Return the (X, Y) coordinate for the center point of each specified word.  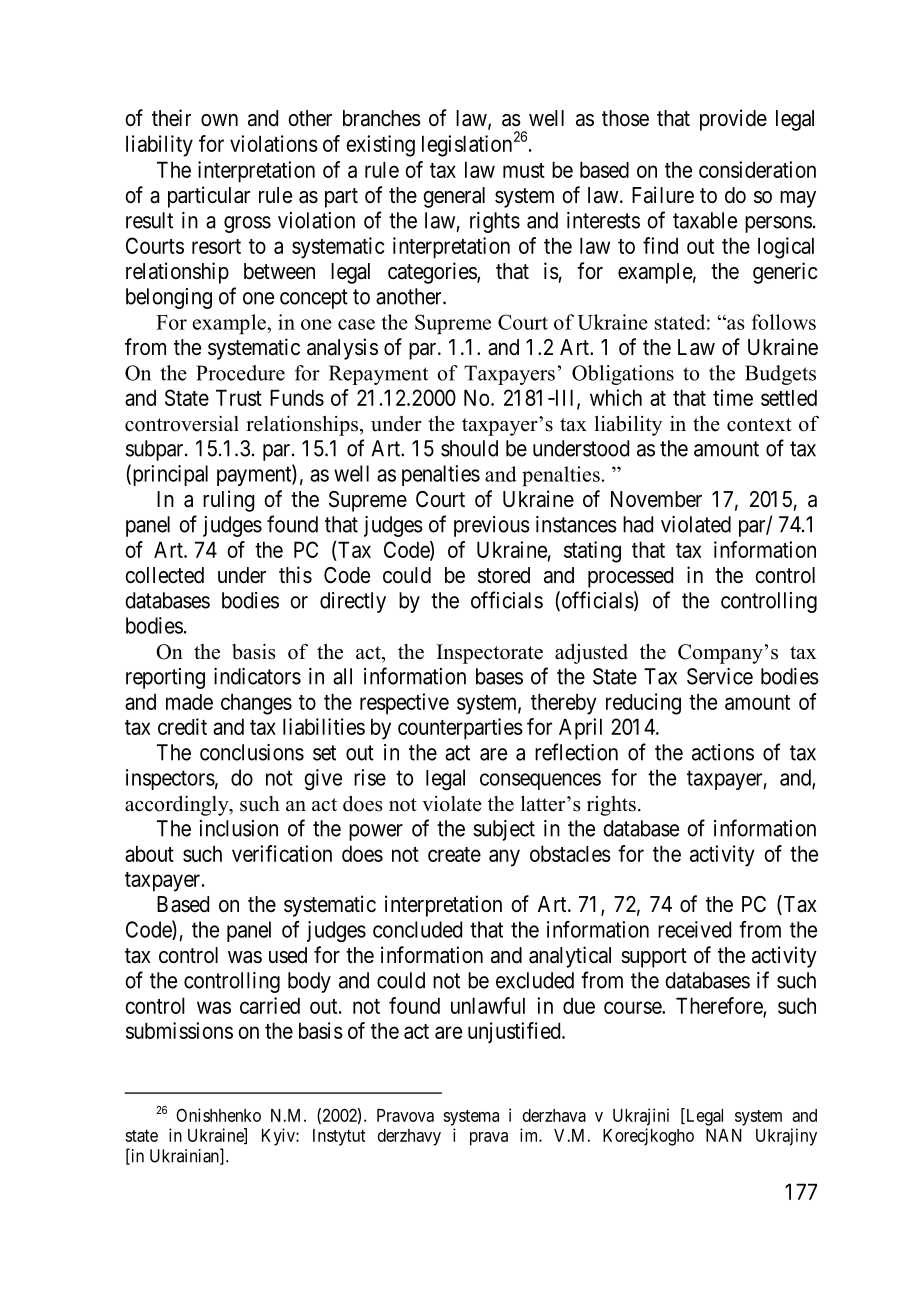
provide (733, 120)
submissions (179, 1030)
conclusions (252, 752)
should (469, 448)
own (219, 120)
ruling (229, 501)
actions (723, 752)
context (759, 425)
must (524, 170)
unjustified (515, 1032)
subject (504, 830)
